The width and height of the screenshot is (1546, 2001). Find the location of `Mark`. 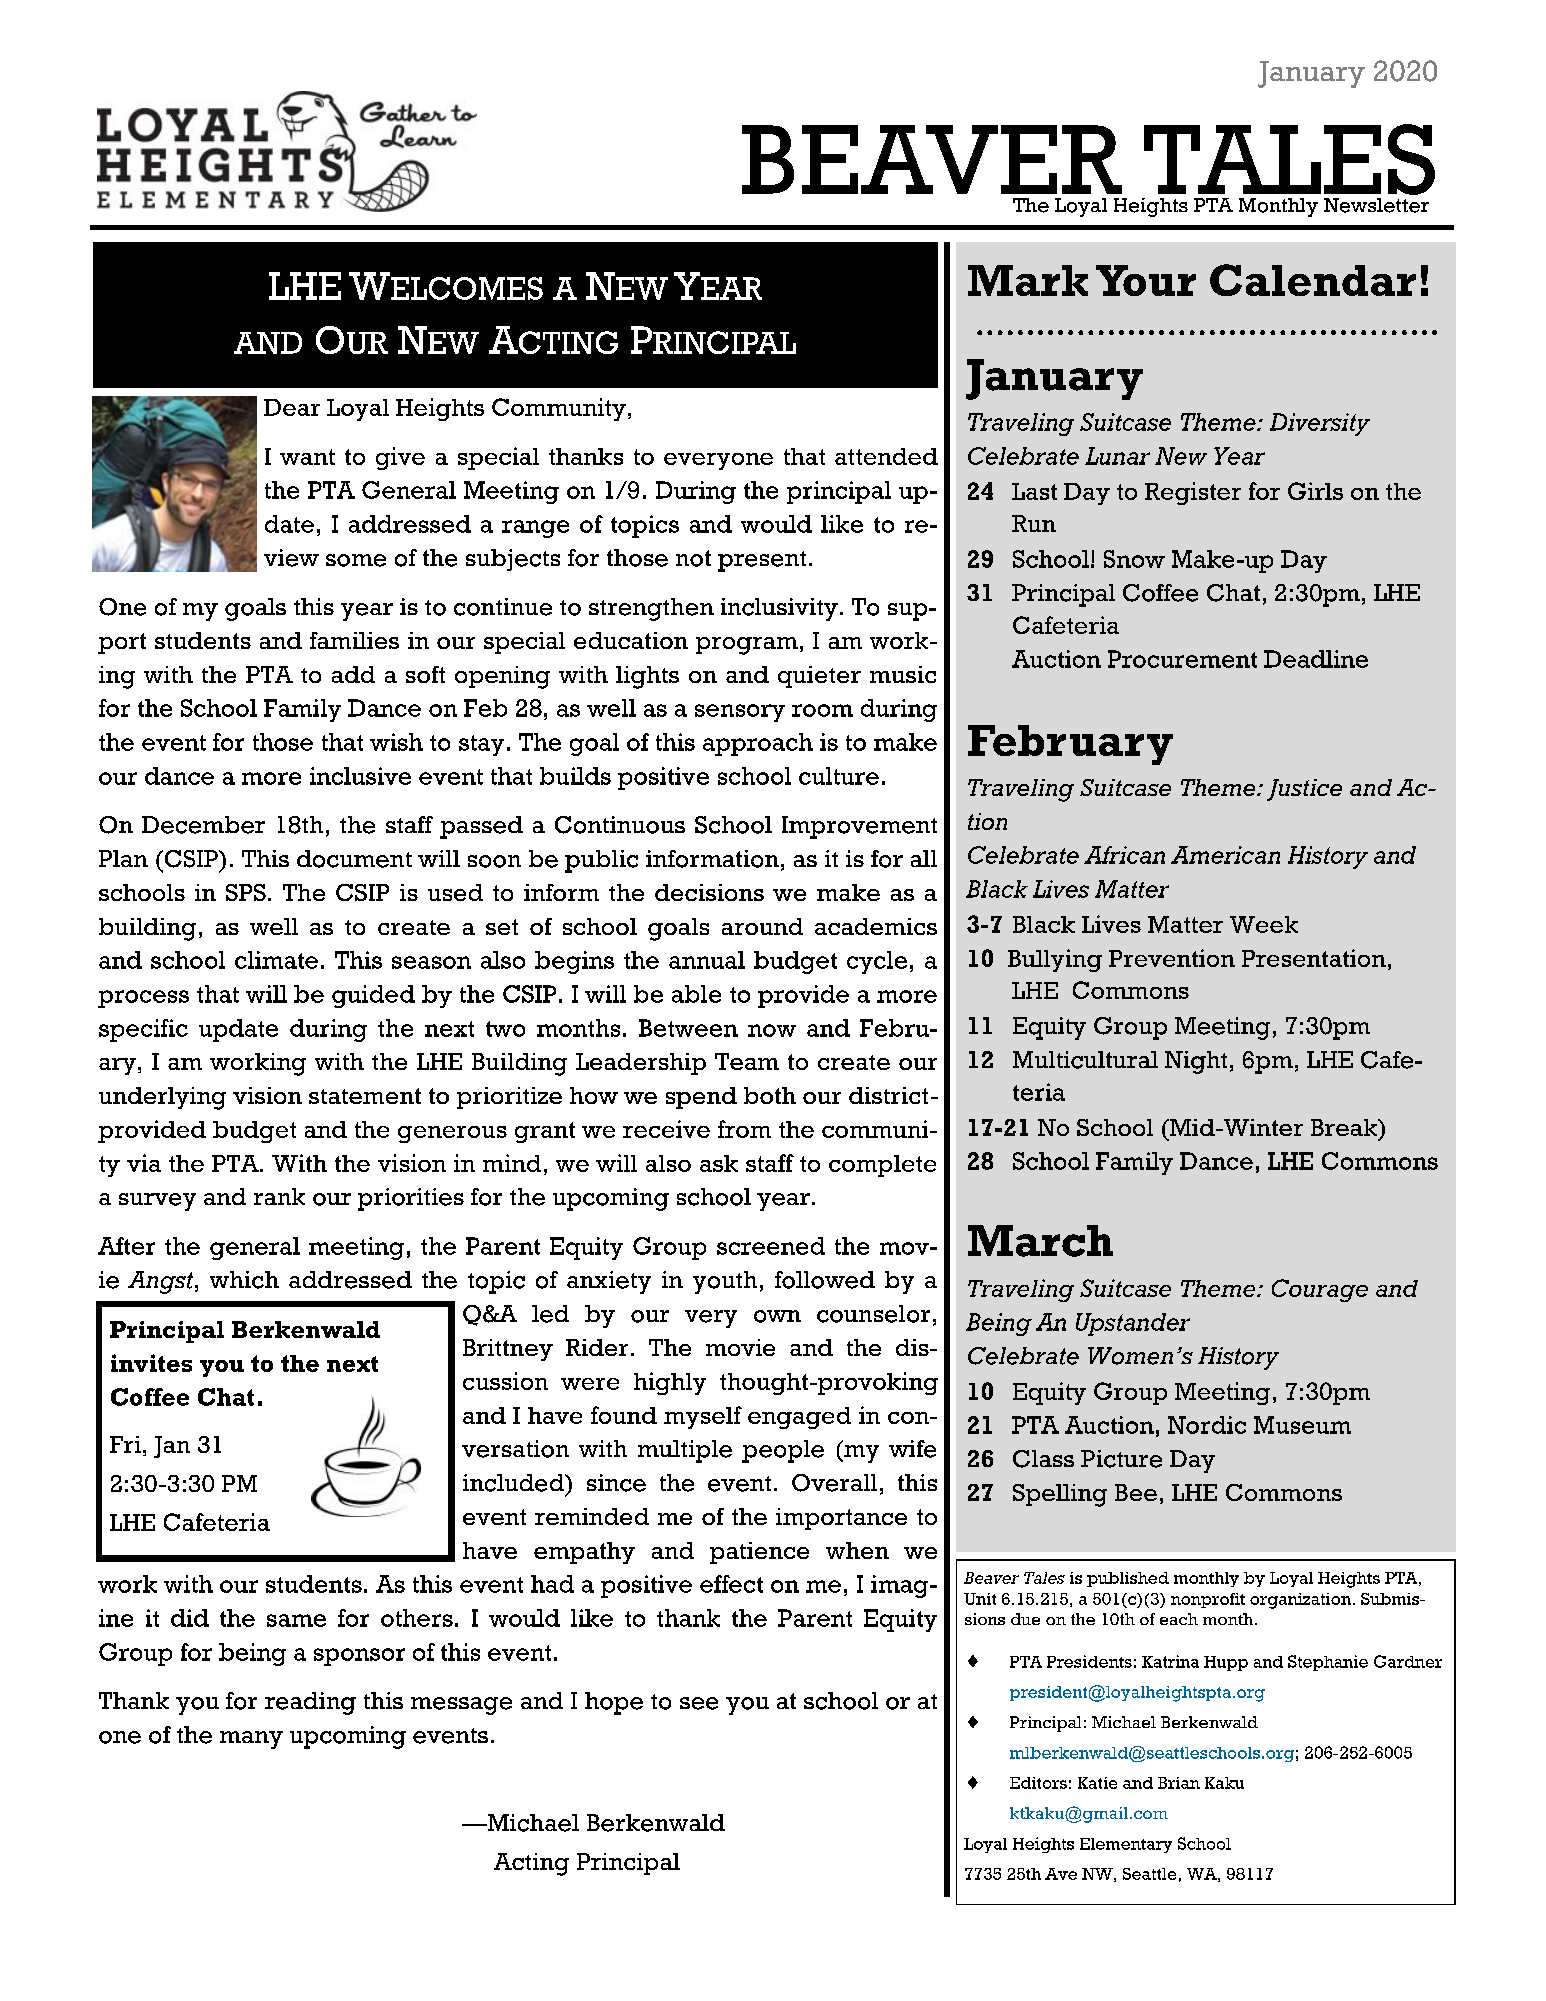

Mark is located at coordinates (1028, 280).
